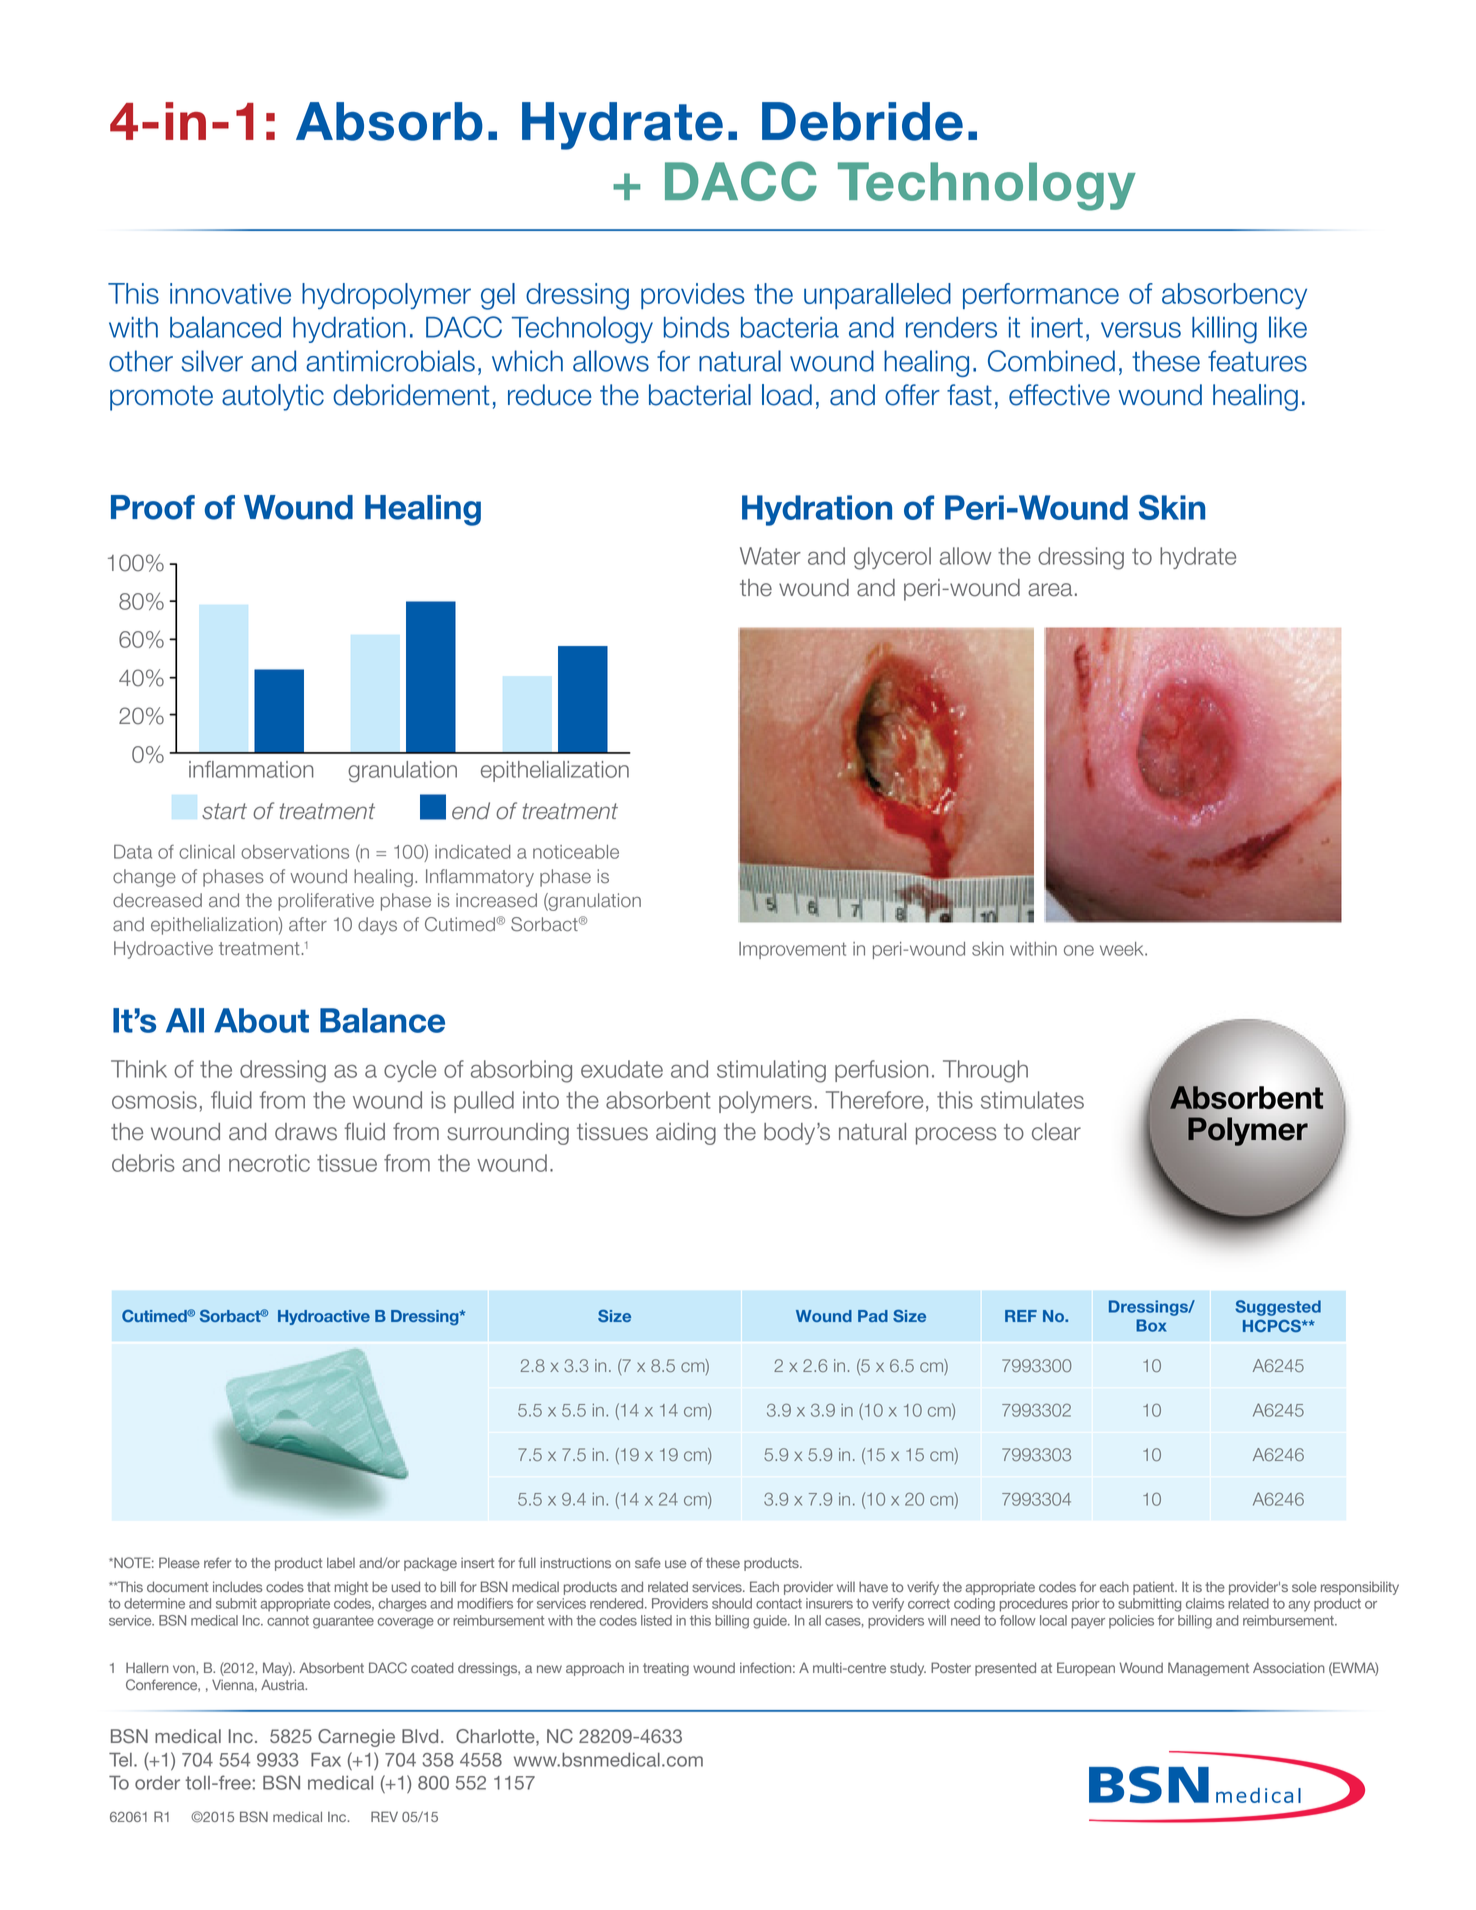 Image resolution: width=1476 pixels, height=1910 pixels. I want to click on binds, so click(696, 327).
